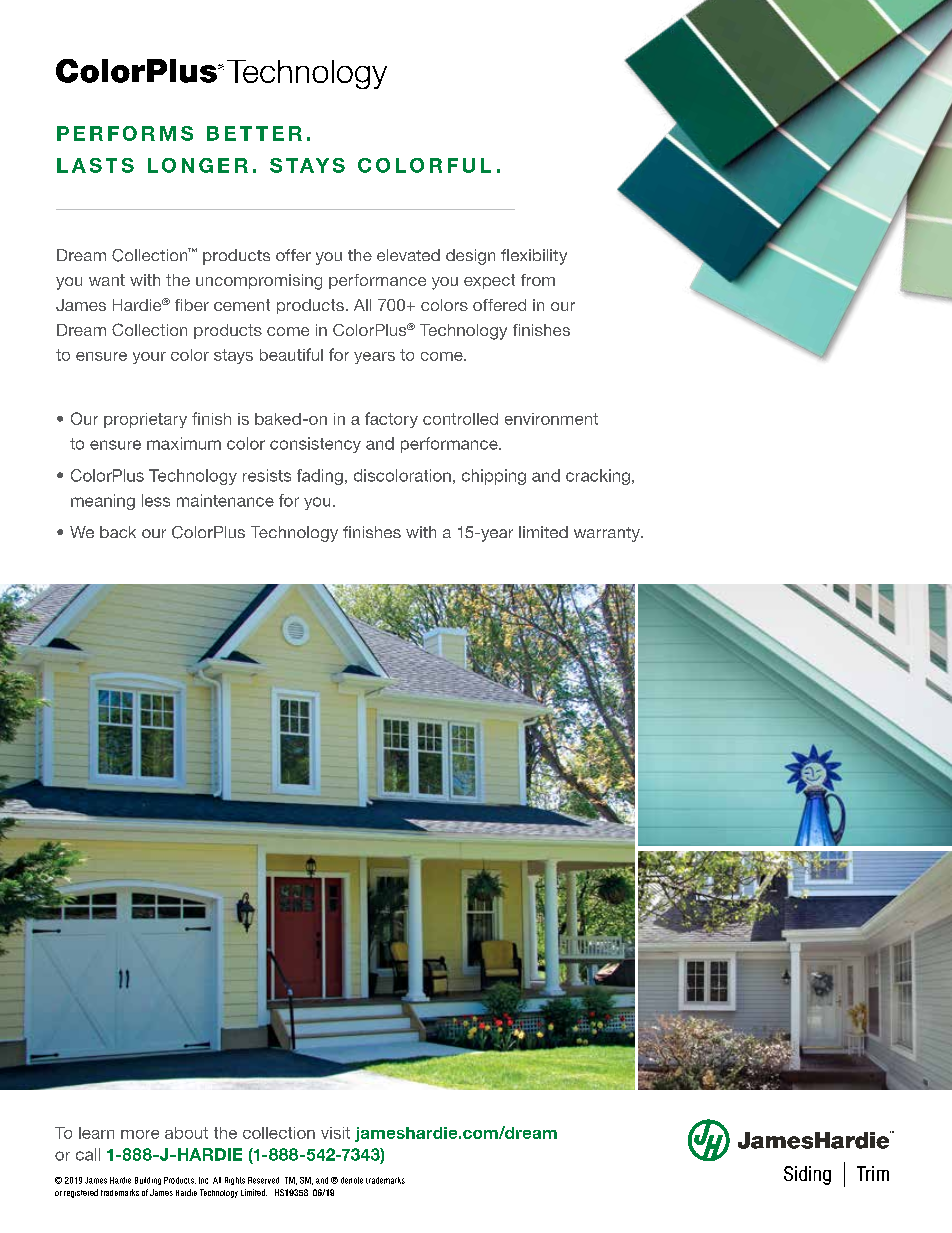  What do you see at coordinates (118, 532) in the screenshot?
I see `back` at bounding box center [118, 532].
